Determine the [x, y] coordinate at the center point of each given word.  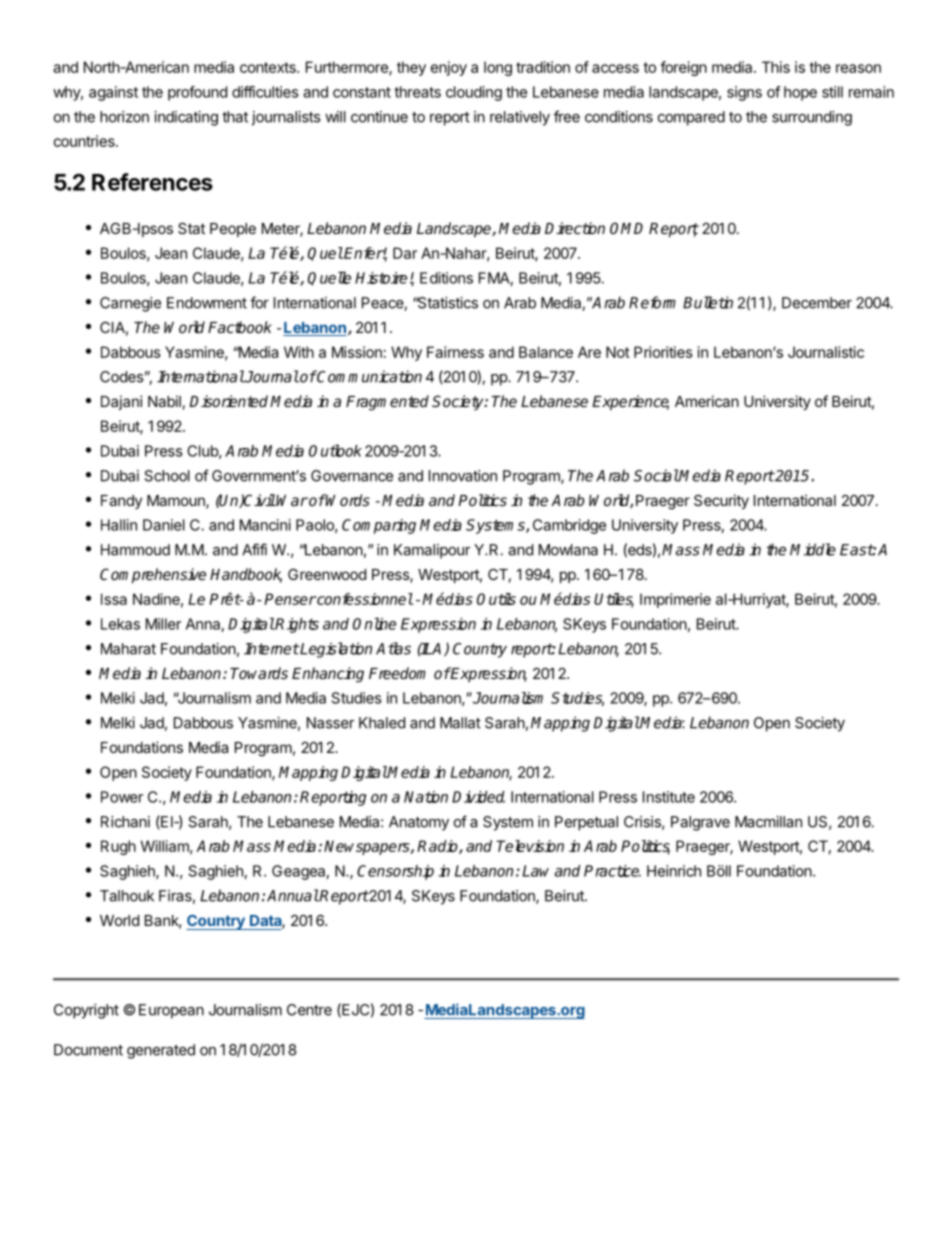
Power [122, 797]
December [817, 303]
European [171, 1011]
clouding [474, 93]
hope [800, 93]
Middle [813, 549]
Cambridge [569, 526]
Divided [478, 797]
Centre [309, 1010]
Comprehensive [153, 575]
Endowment [207, 303]
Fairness [455, 352]
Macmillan [768, 822]
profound [197, 93]
